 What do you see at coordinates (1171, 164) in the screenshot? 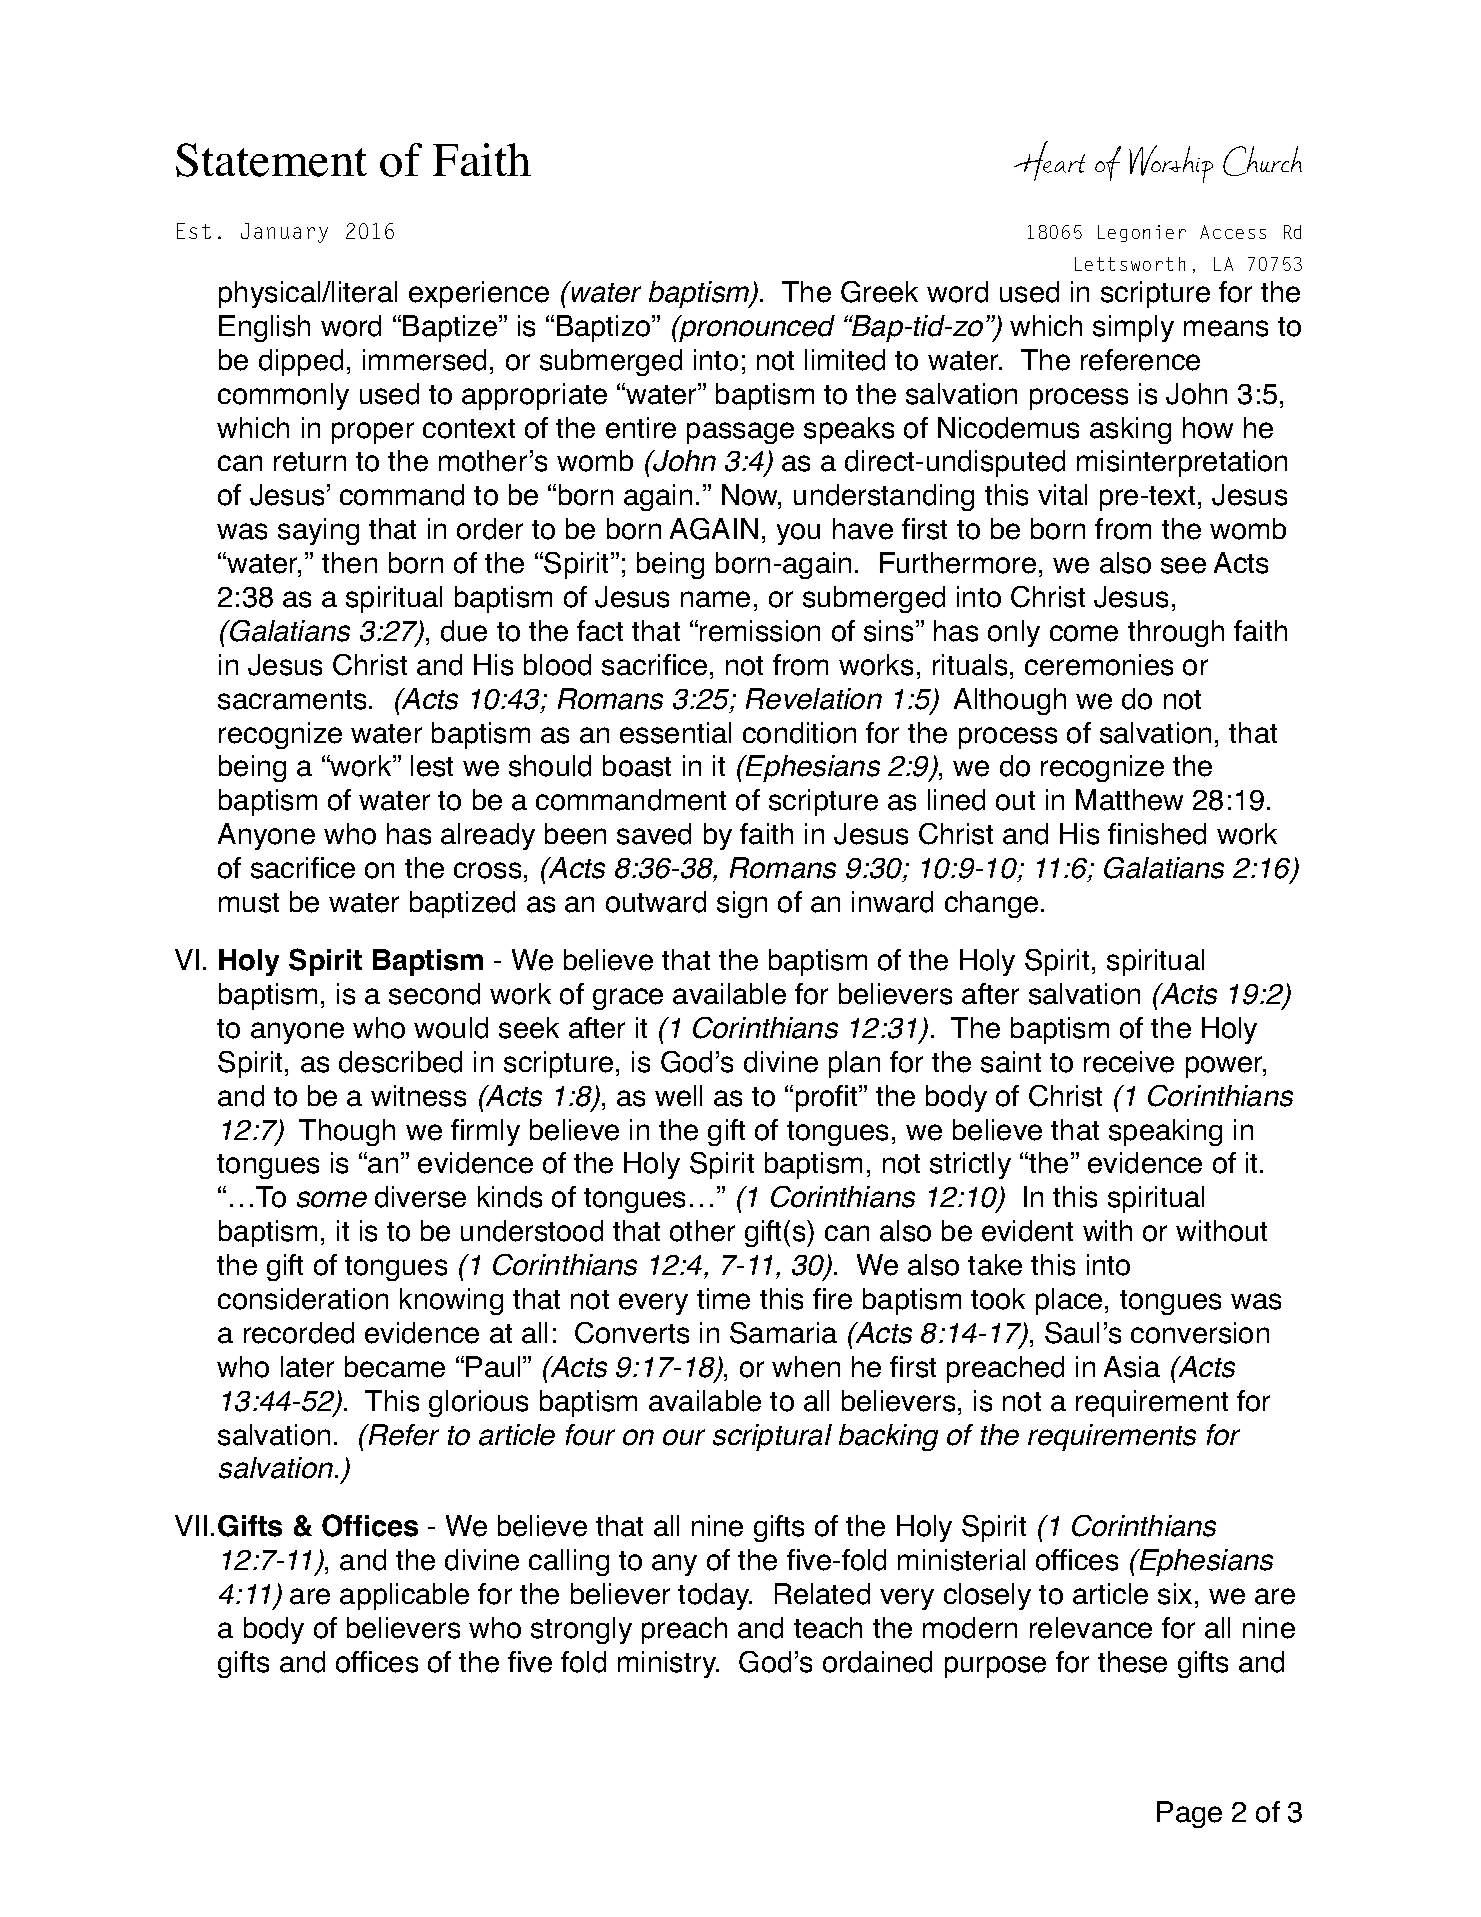
I see `Worship` at bounding box center [1171, 164].
